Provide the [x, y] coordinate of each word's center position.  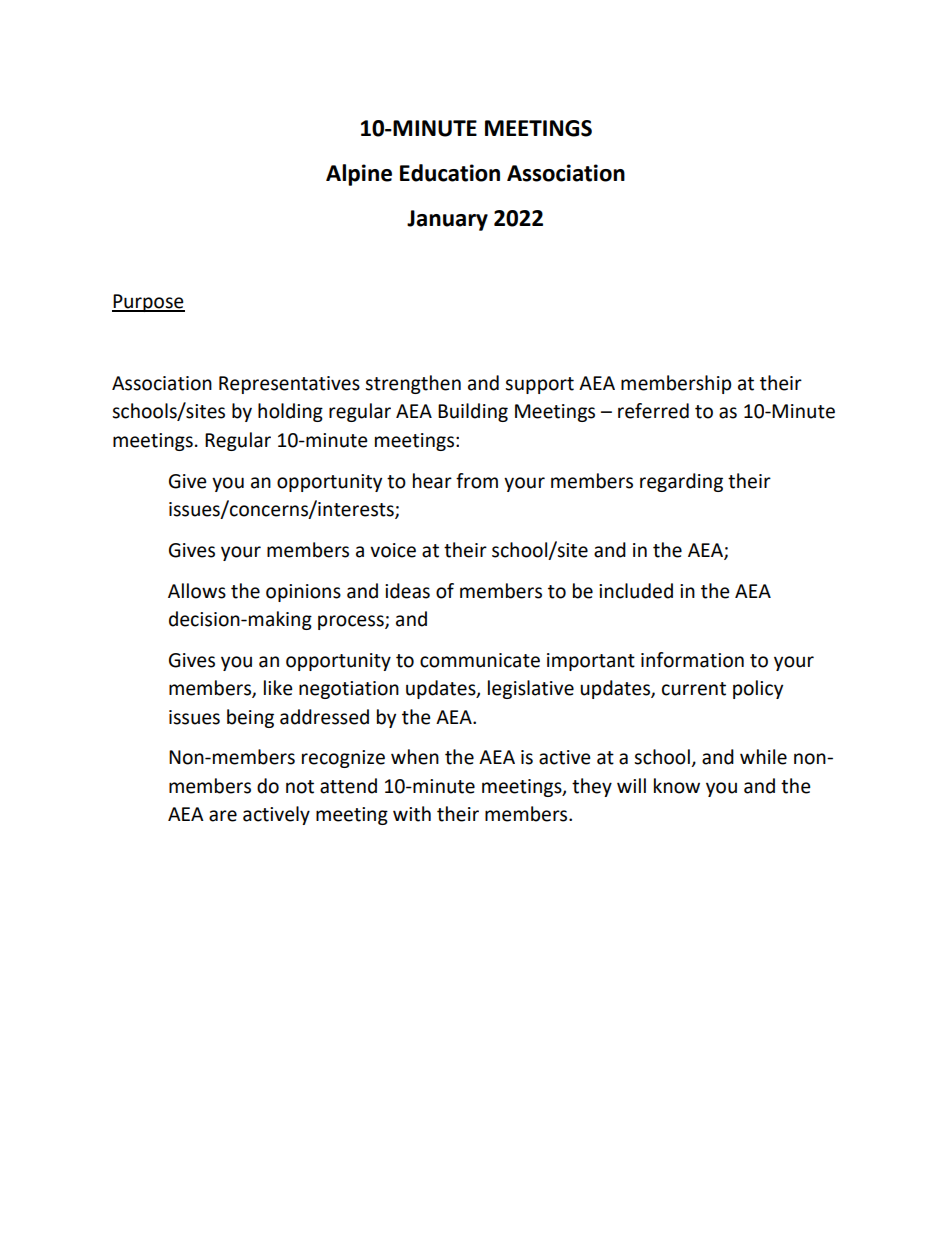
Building [473, 412]
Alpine [359, 175]
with [412, 814]
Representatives [289, 385]
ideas [407, 591]
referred [653, 411]
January [447, 220]
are [223, 816]
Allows [197, 591]
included [636, 591]
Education [450, 173]
